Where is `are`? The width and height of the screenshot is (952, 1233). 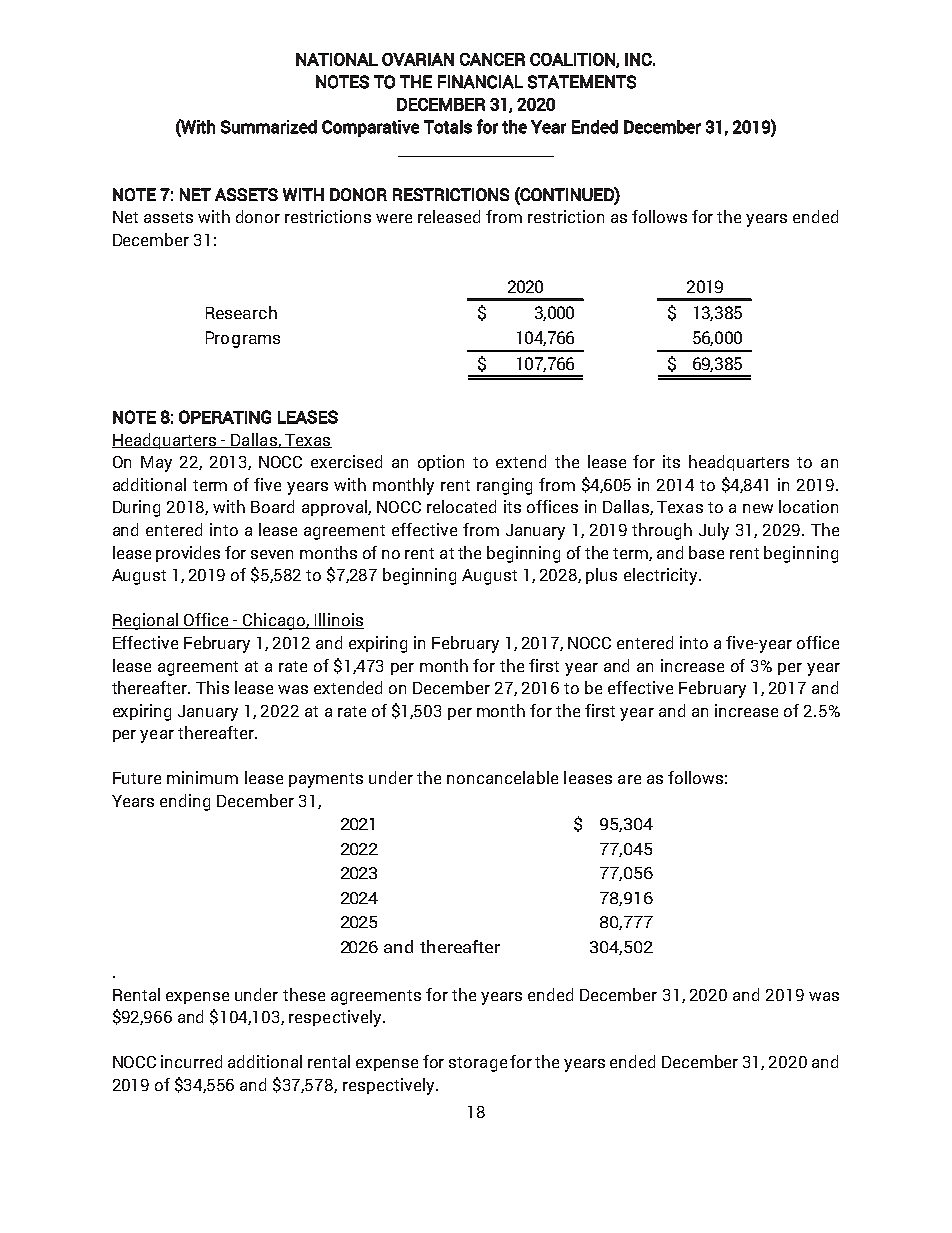 are is located at coordinates (629, 779).
